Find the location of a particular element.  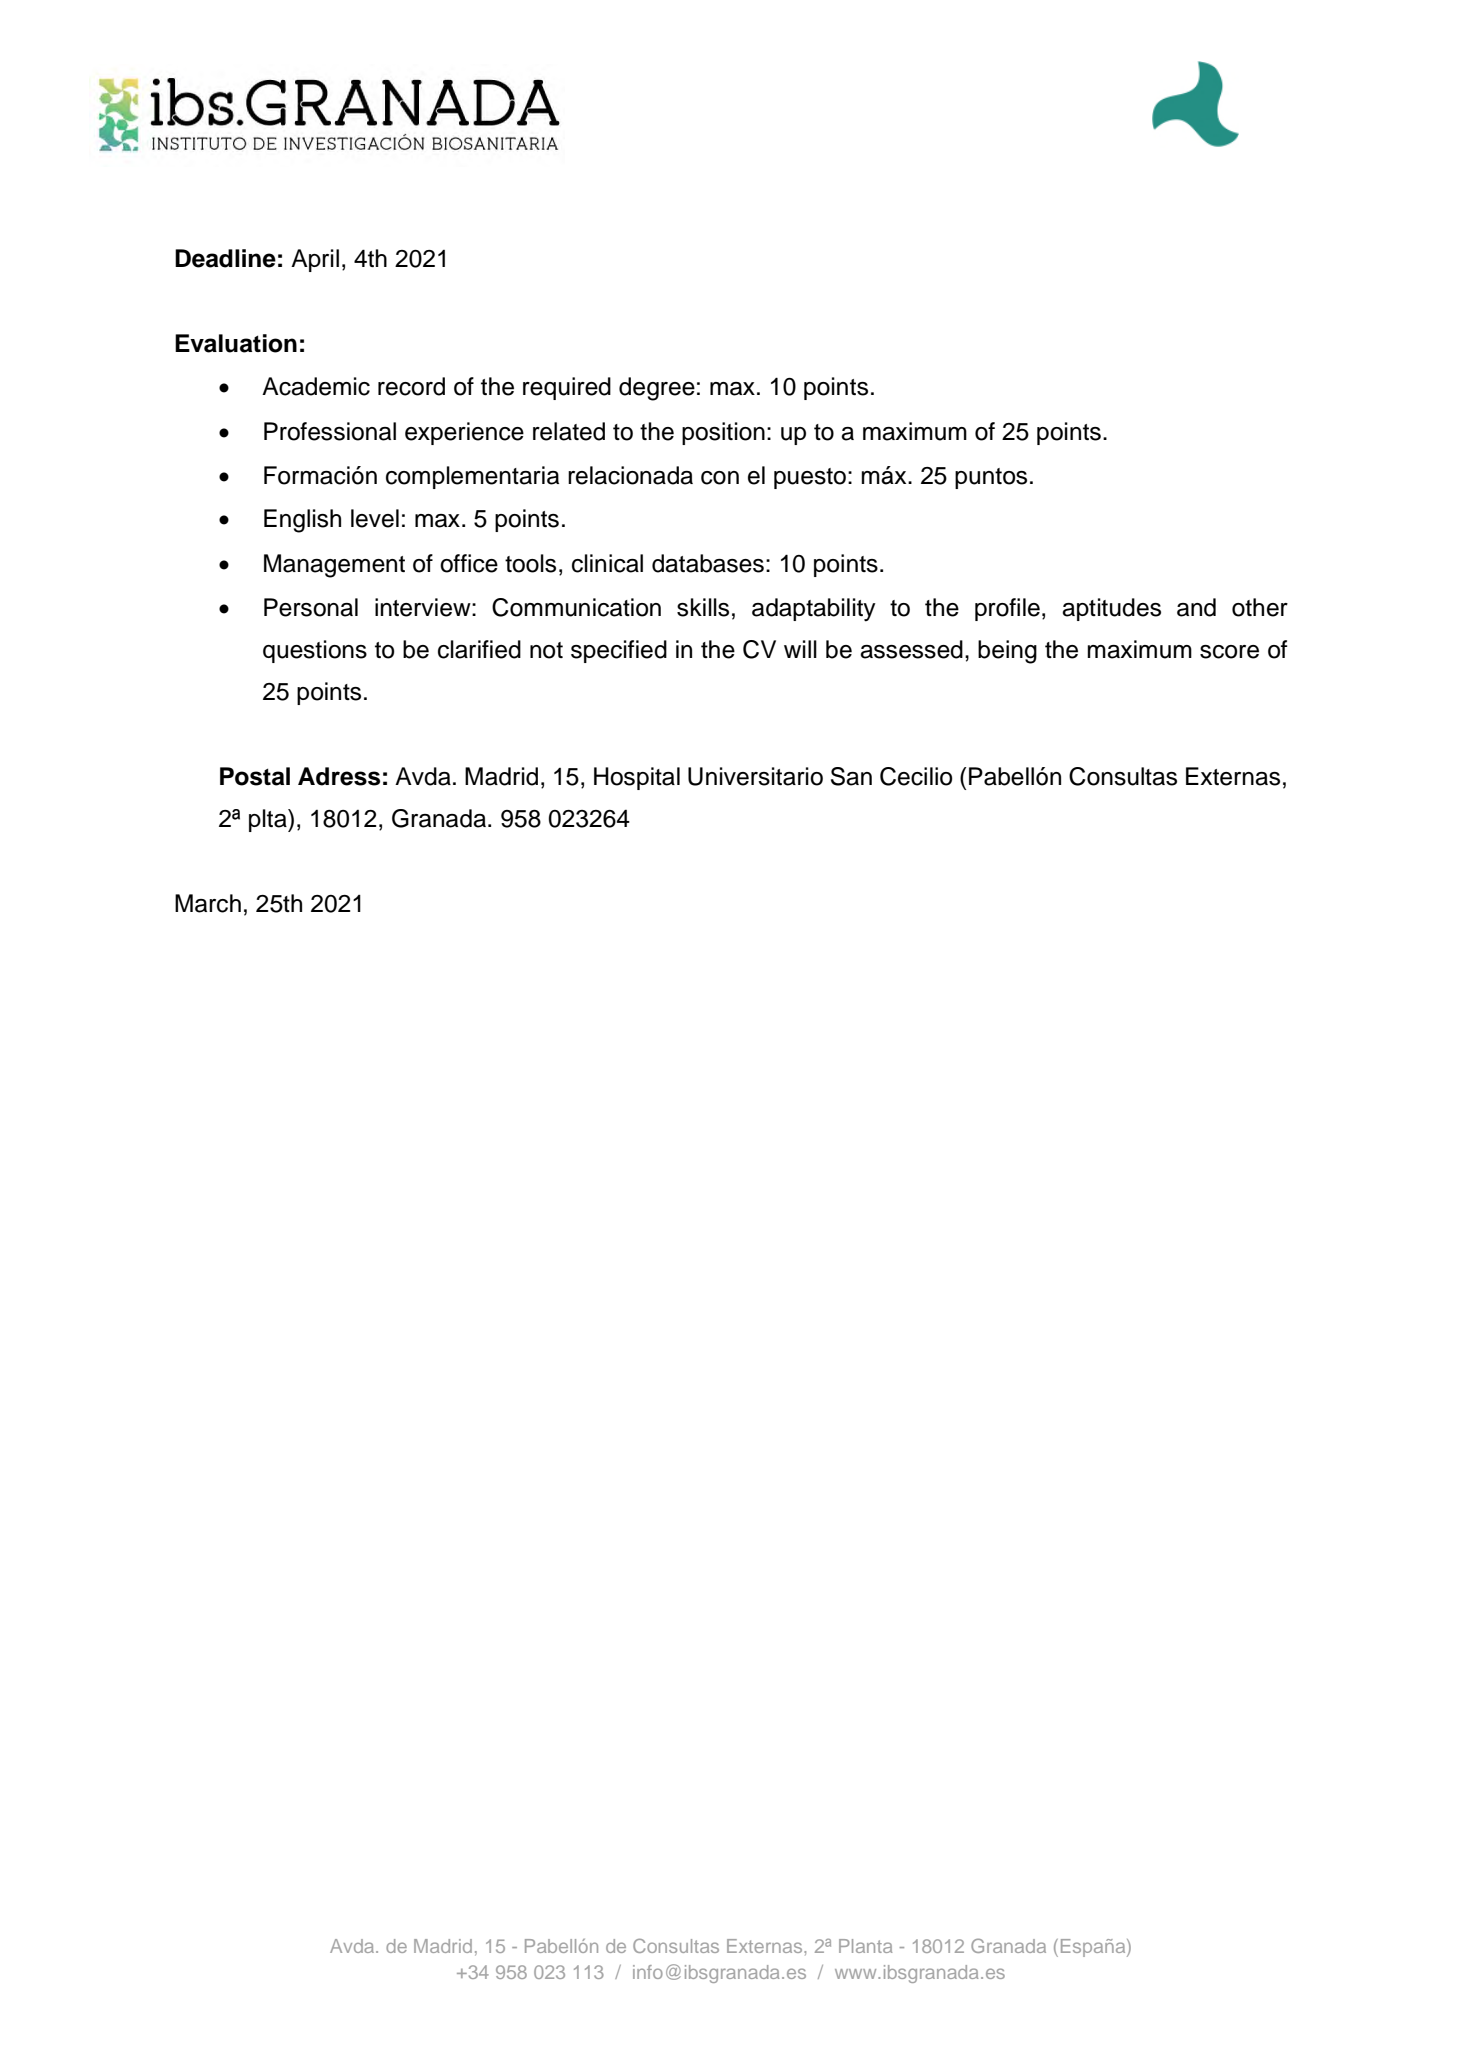

level is located at coordinates (375, 518).
